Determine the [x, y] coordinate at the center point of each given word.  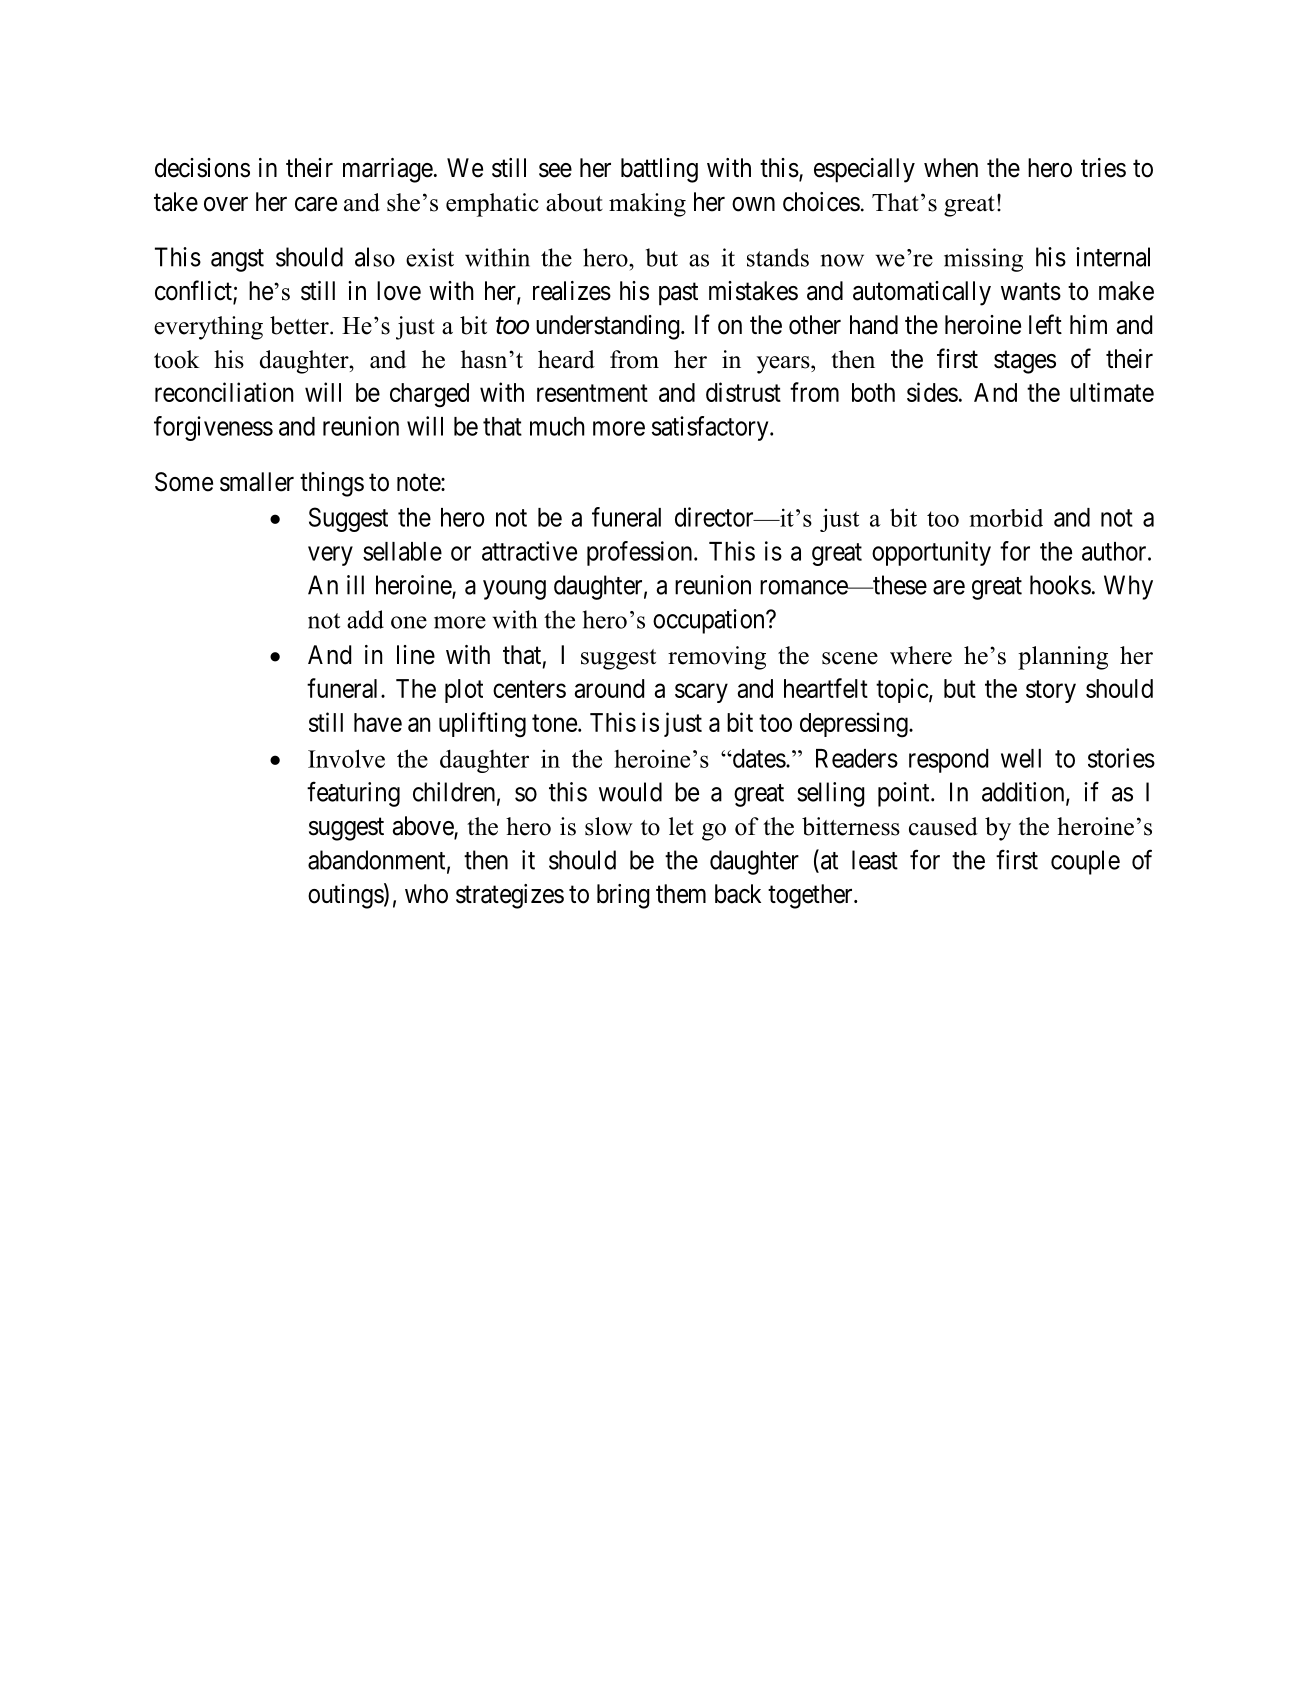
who [426, 894]
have [378, 722]
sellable [402, 551]
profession [641, 553]
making [647, 205]
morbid [1006, 518]
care [316, 204]
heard [566, 359]
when [951, 168]
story [1051, 691]
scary [701, 693]
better [300, 325]
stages [1025, 362]
